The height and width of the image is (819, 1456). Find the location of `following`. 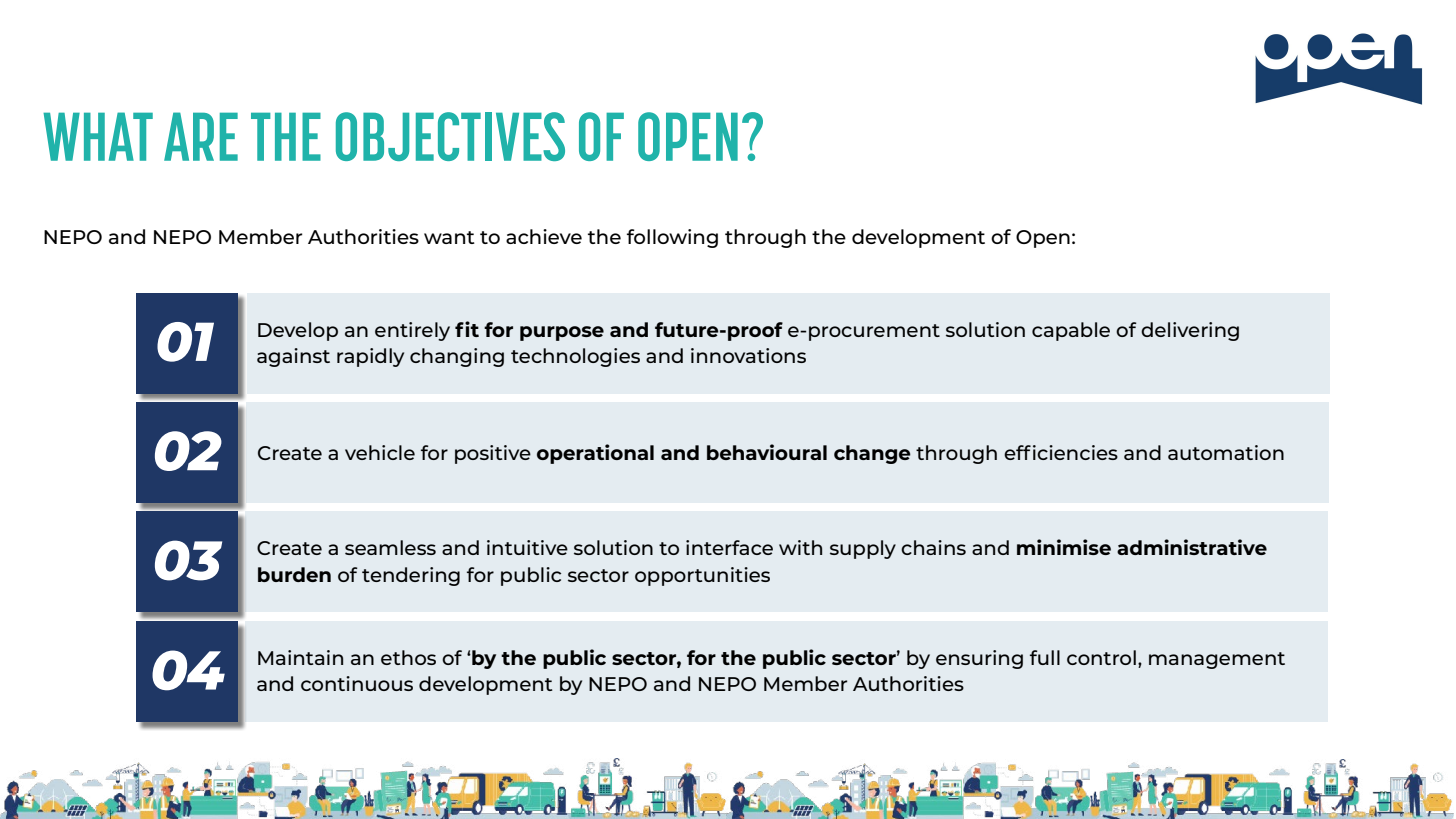

following is located at coordinates (672, 238).
